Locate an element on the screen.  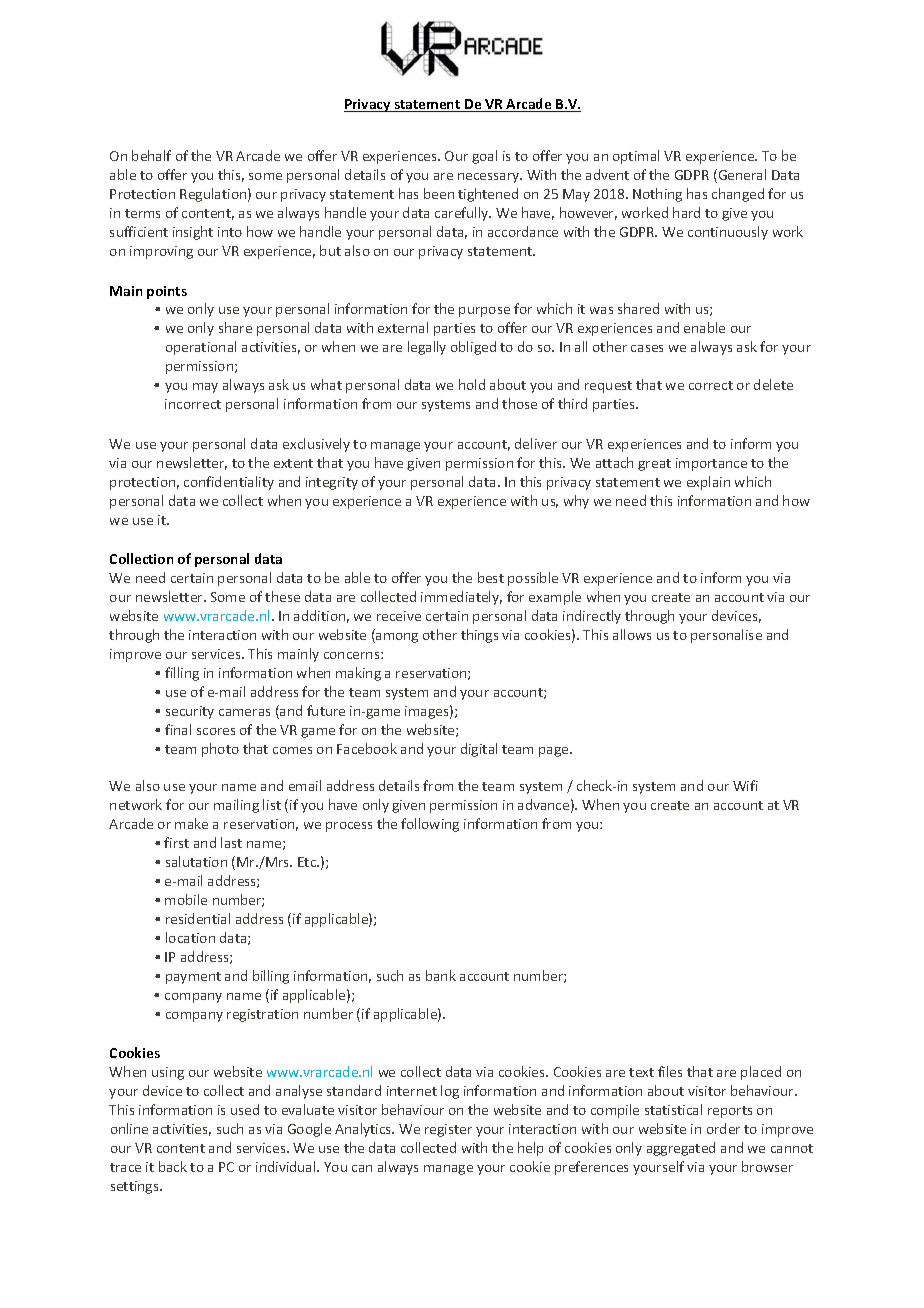
been is located at coordinates (439, 193).
